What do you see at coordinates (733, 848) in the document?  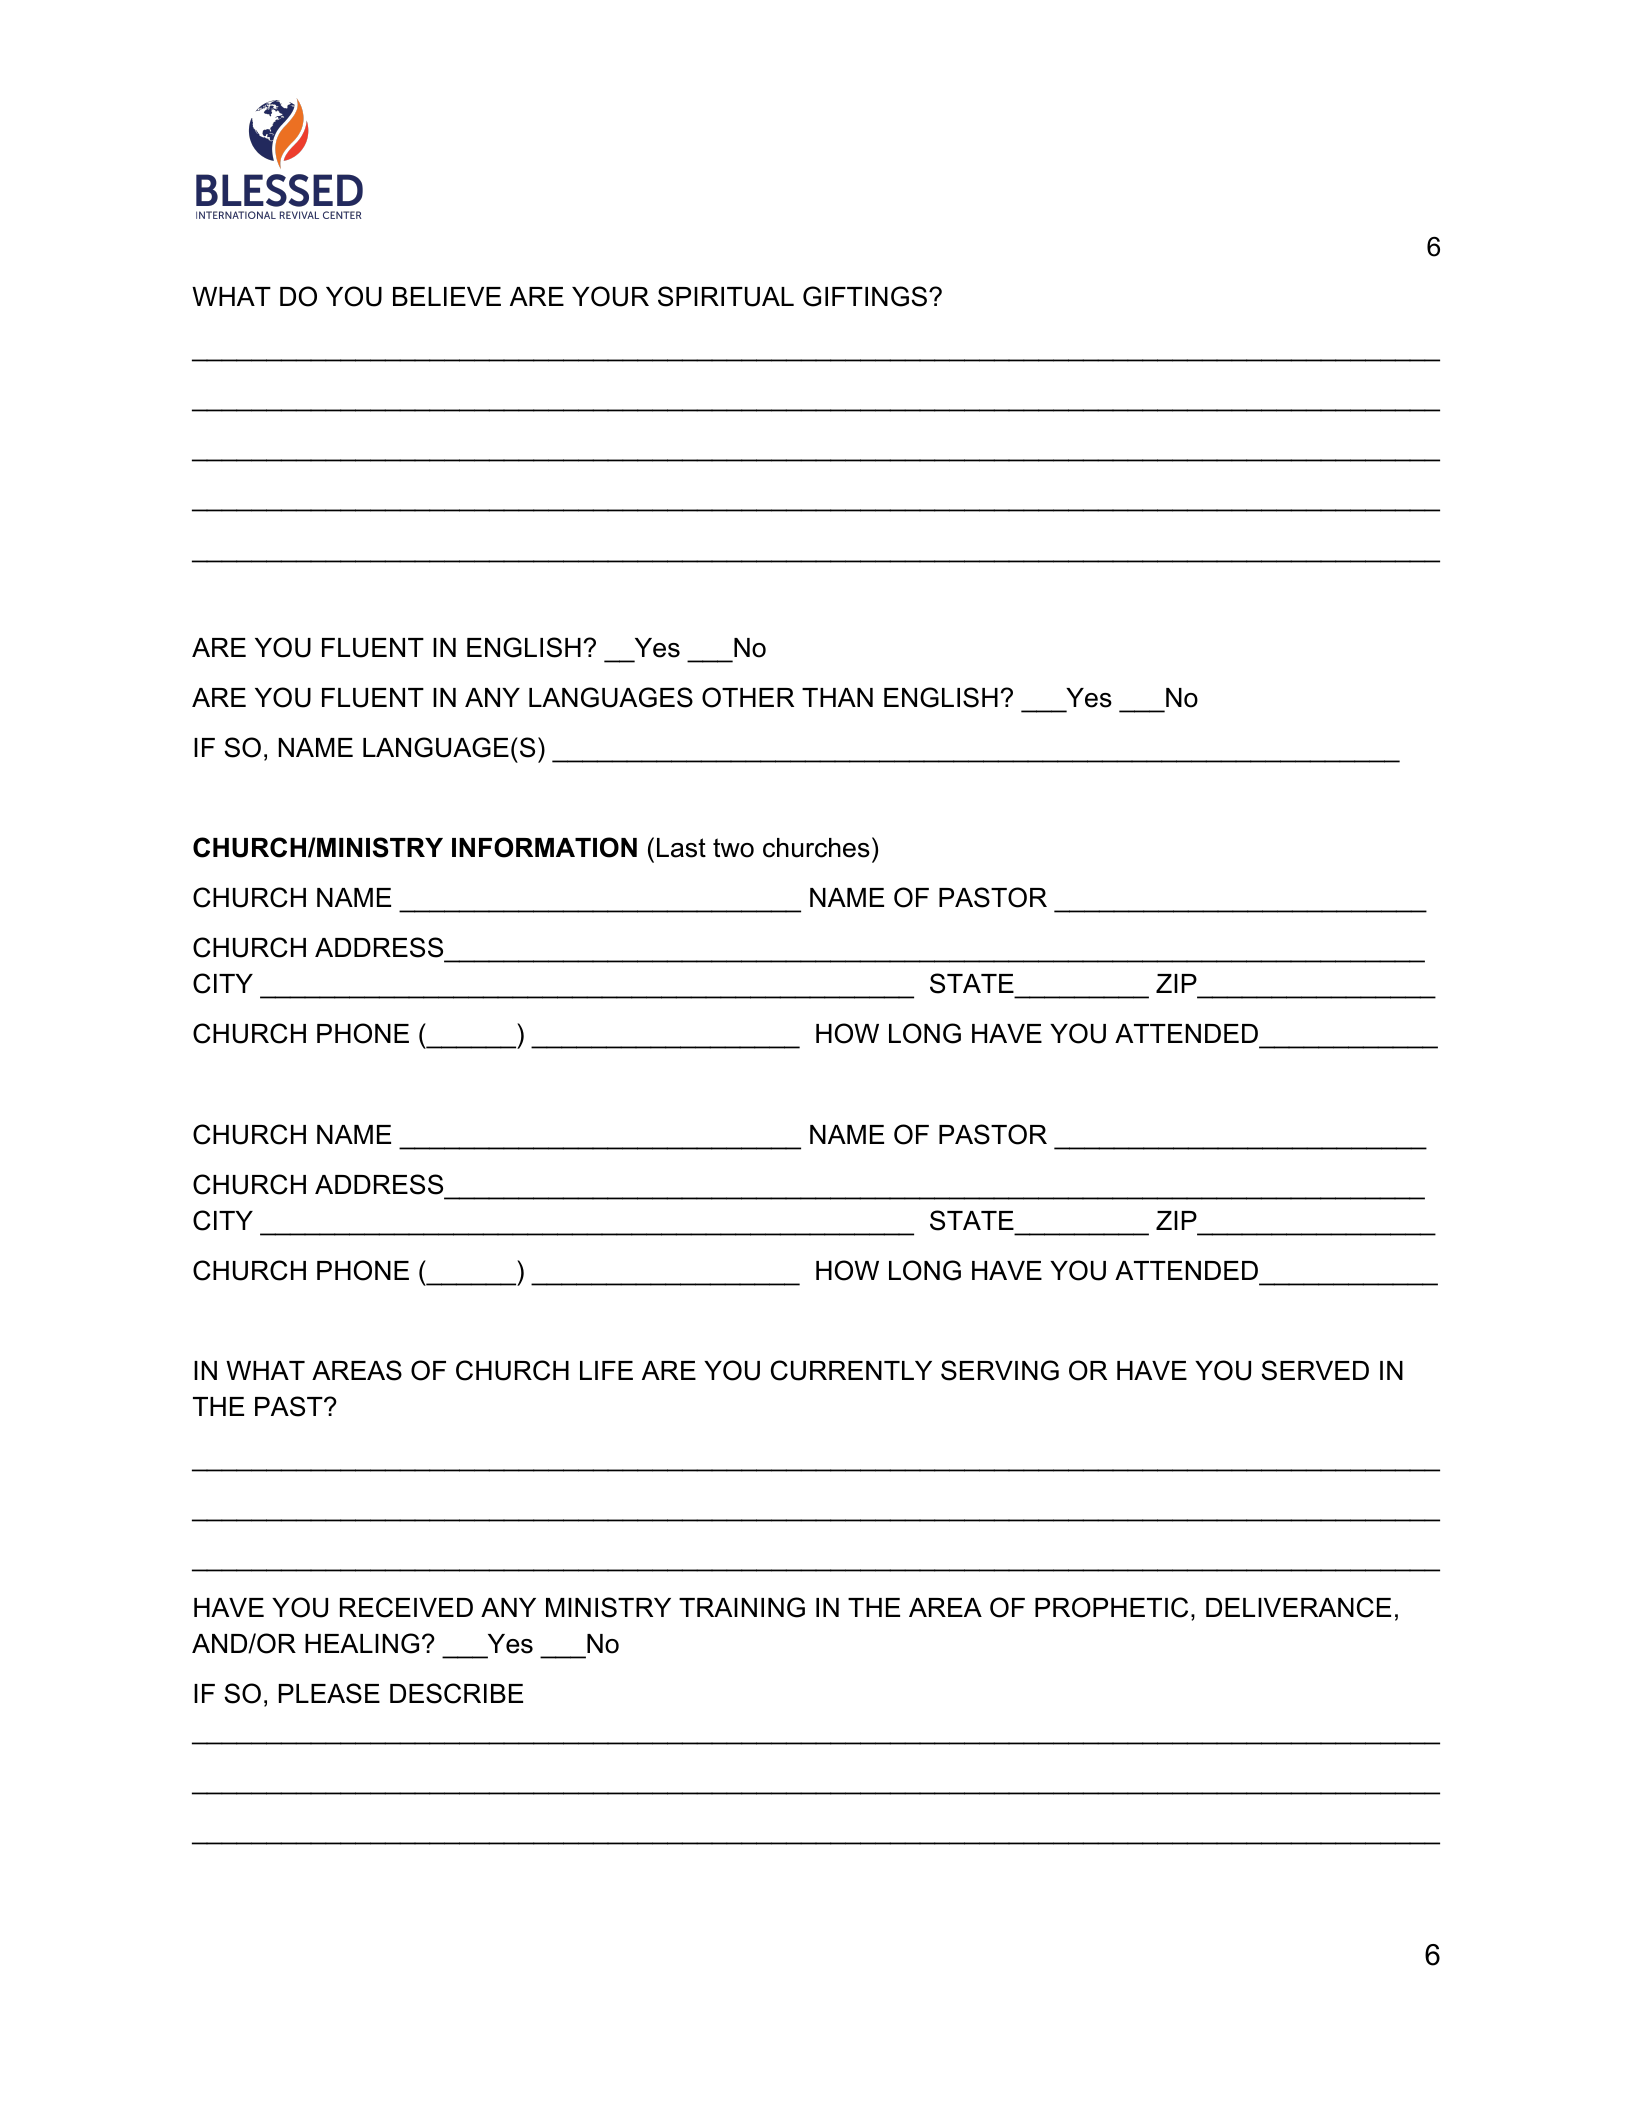 I see `two` at bounding box center [733, 848].
